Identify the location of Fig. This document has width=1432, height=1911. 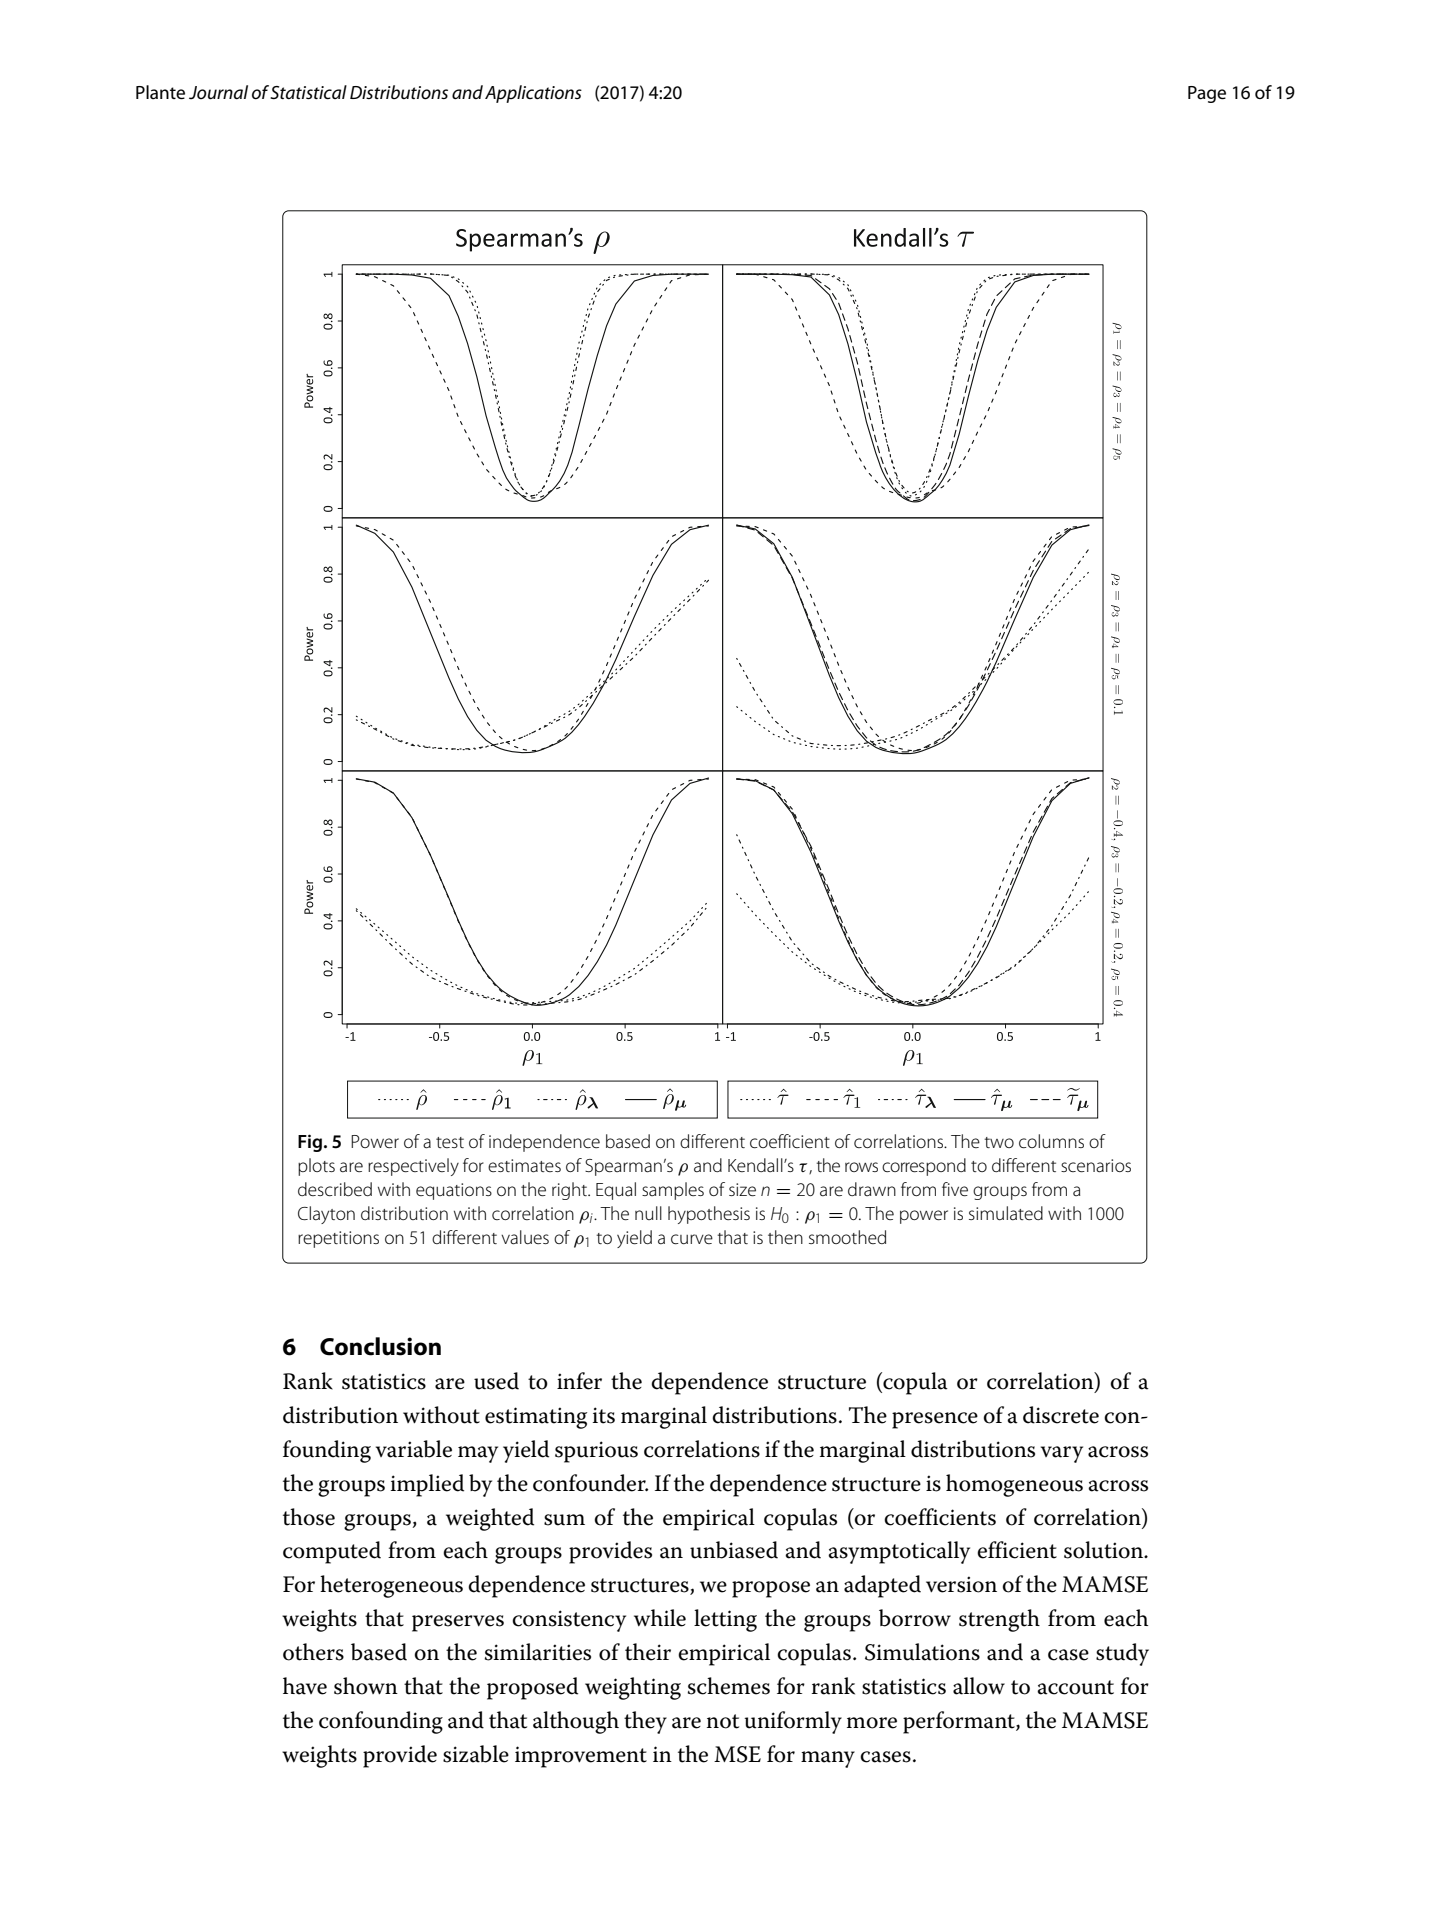
(310, 1143).
